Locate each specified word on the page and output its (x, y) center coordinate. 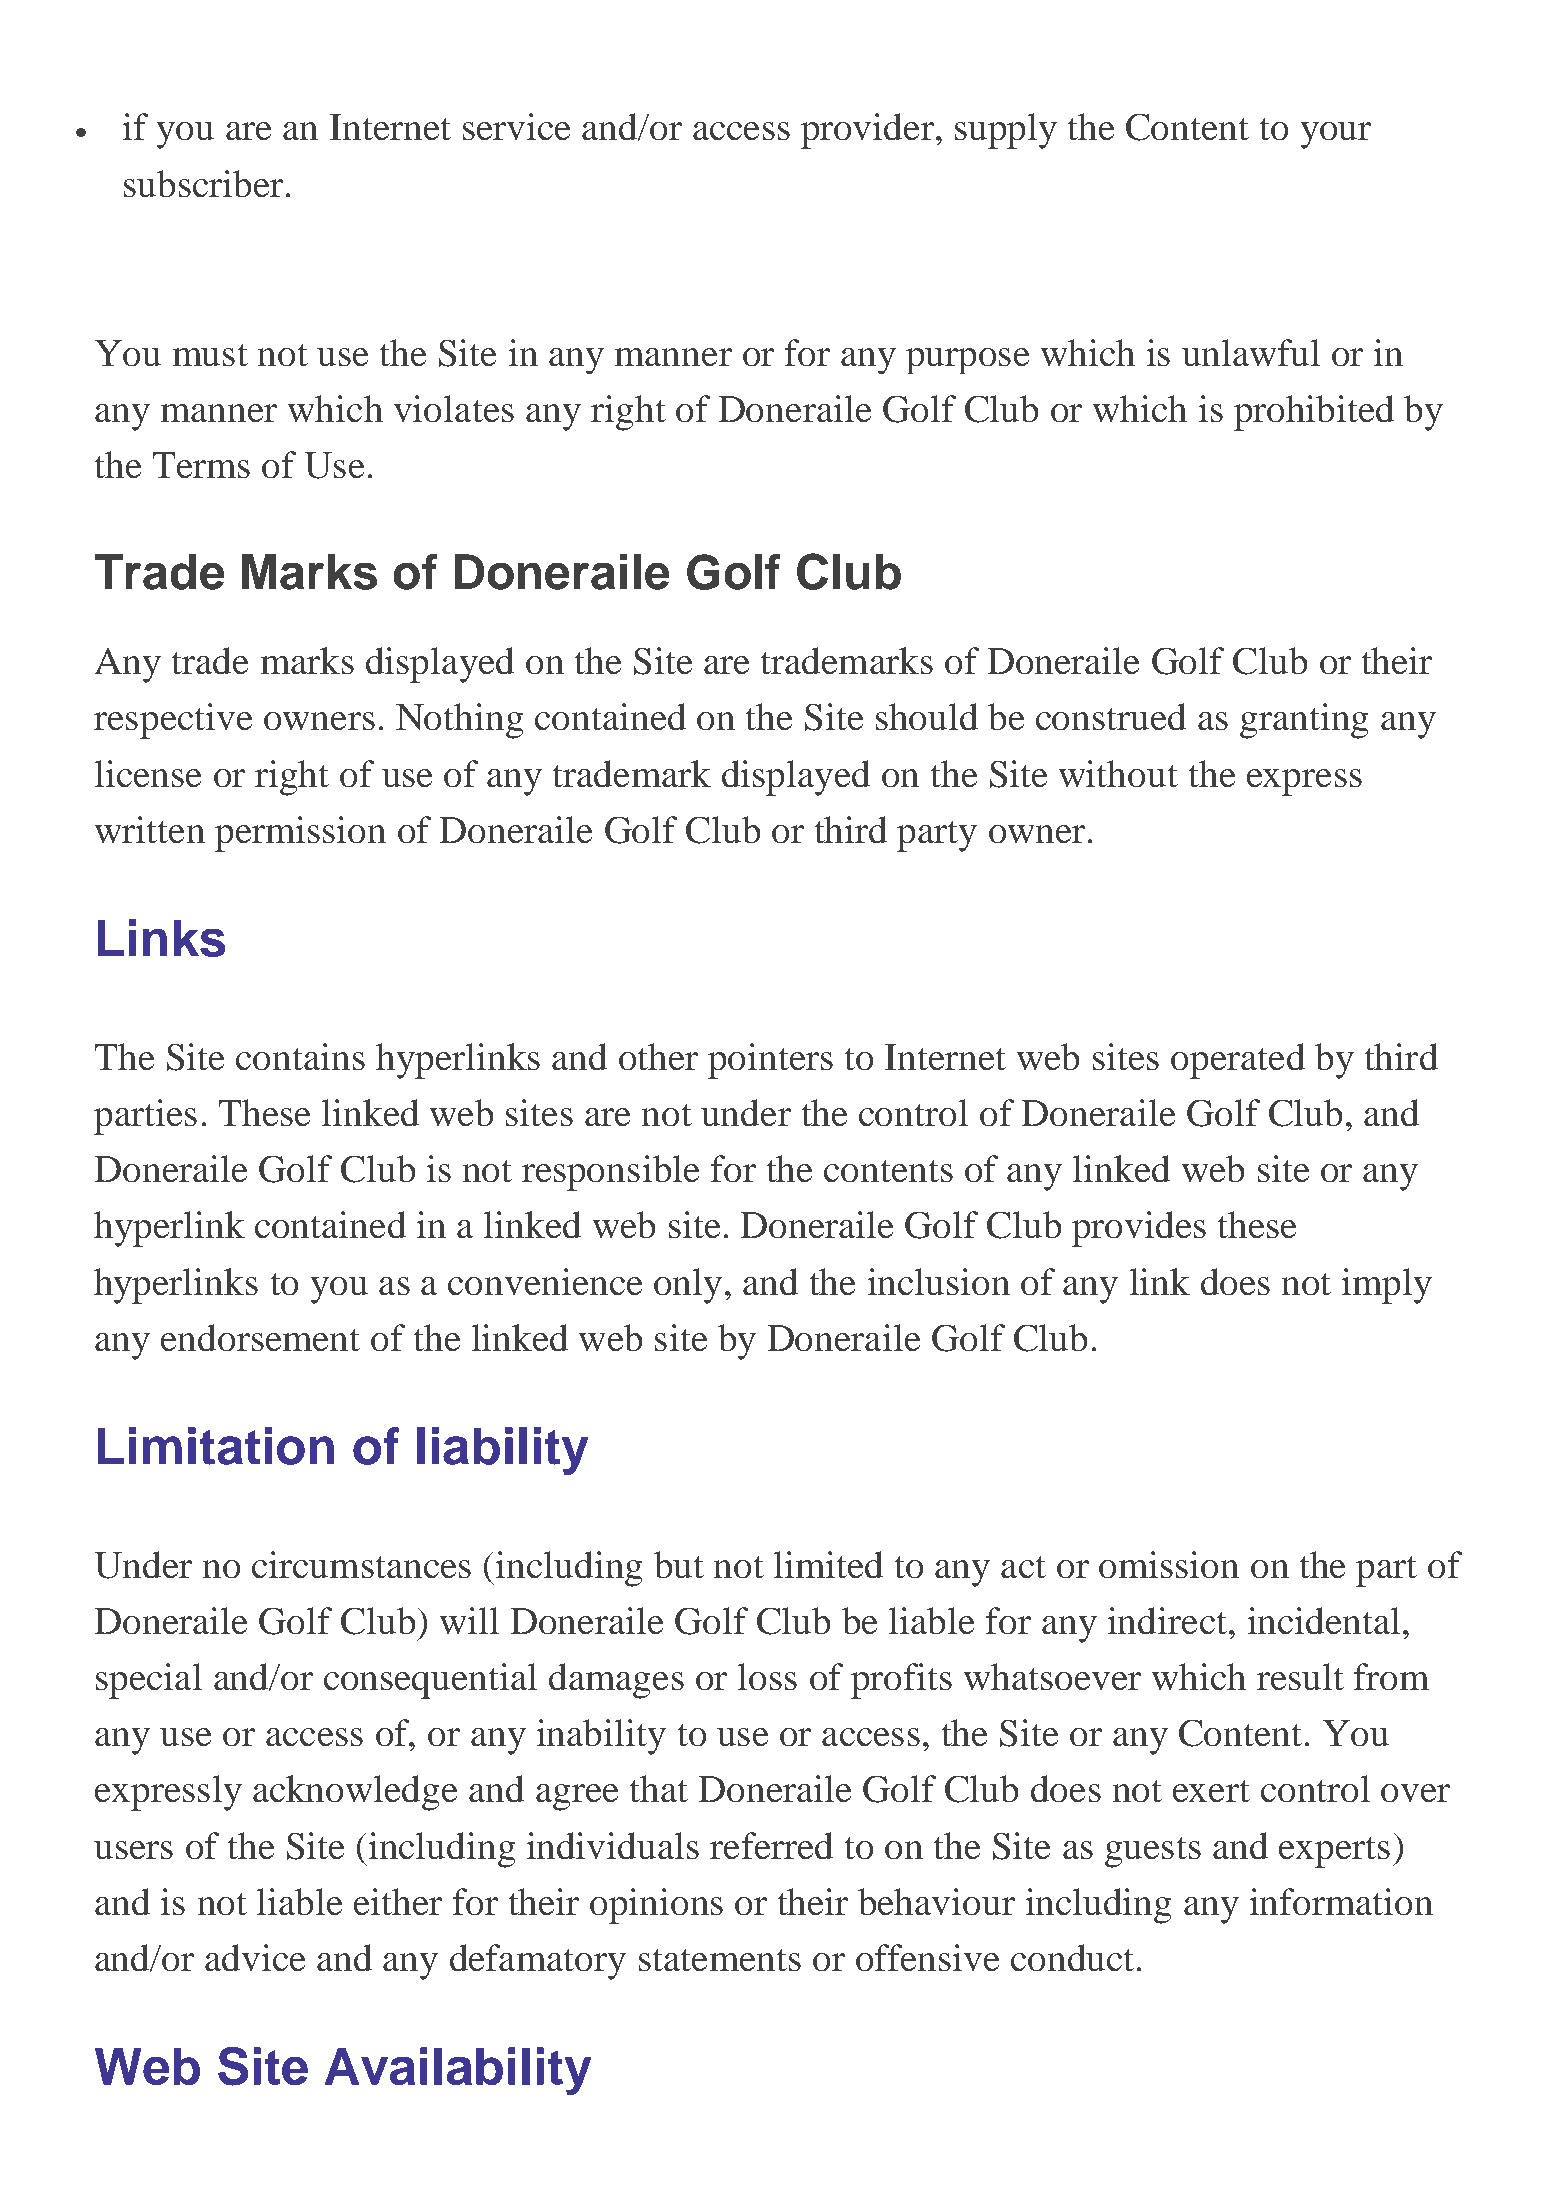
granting (1304, 721)
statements (720, 1960)
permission (300, 834)
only (688, 1286)
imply (1387, 1286)
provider (867, 131)
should (927, 716)
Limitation (216, 1446)
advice (255, 1957)
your (1336, 135)
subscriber (203, 183)
